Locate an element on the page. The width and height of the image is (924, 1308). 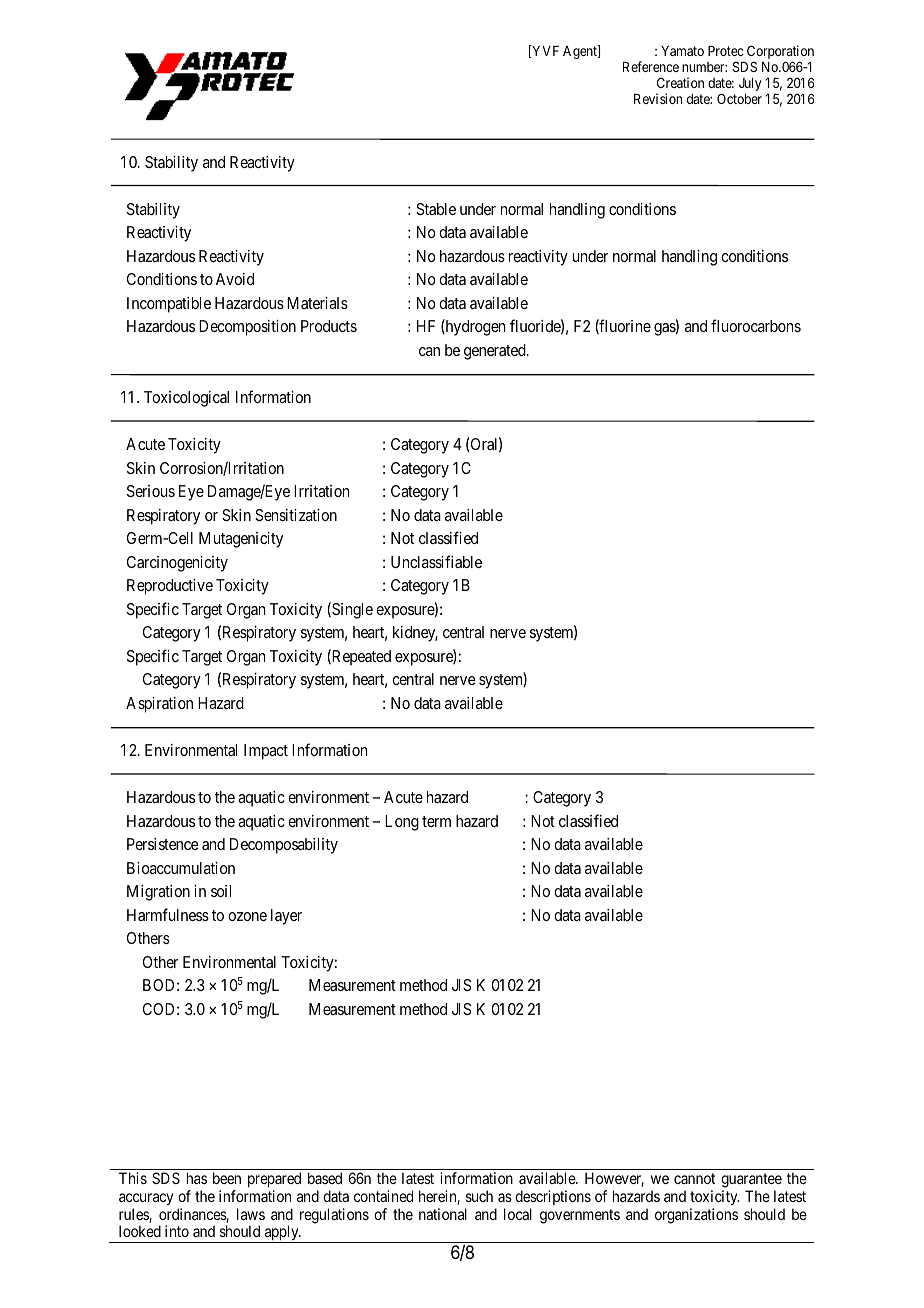
such is located at coordinates (479, 1196).
